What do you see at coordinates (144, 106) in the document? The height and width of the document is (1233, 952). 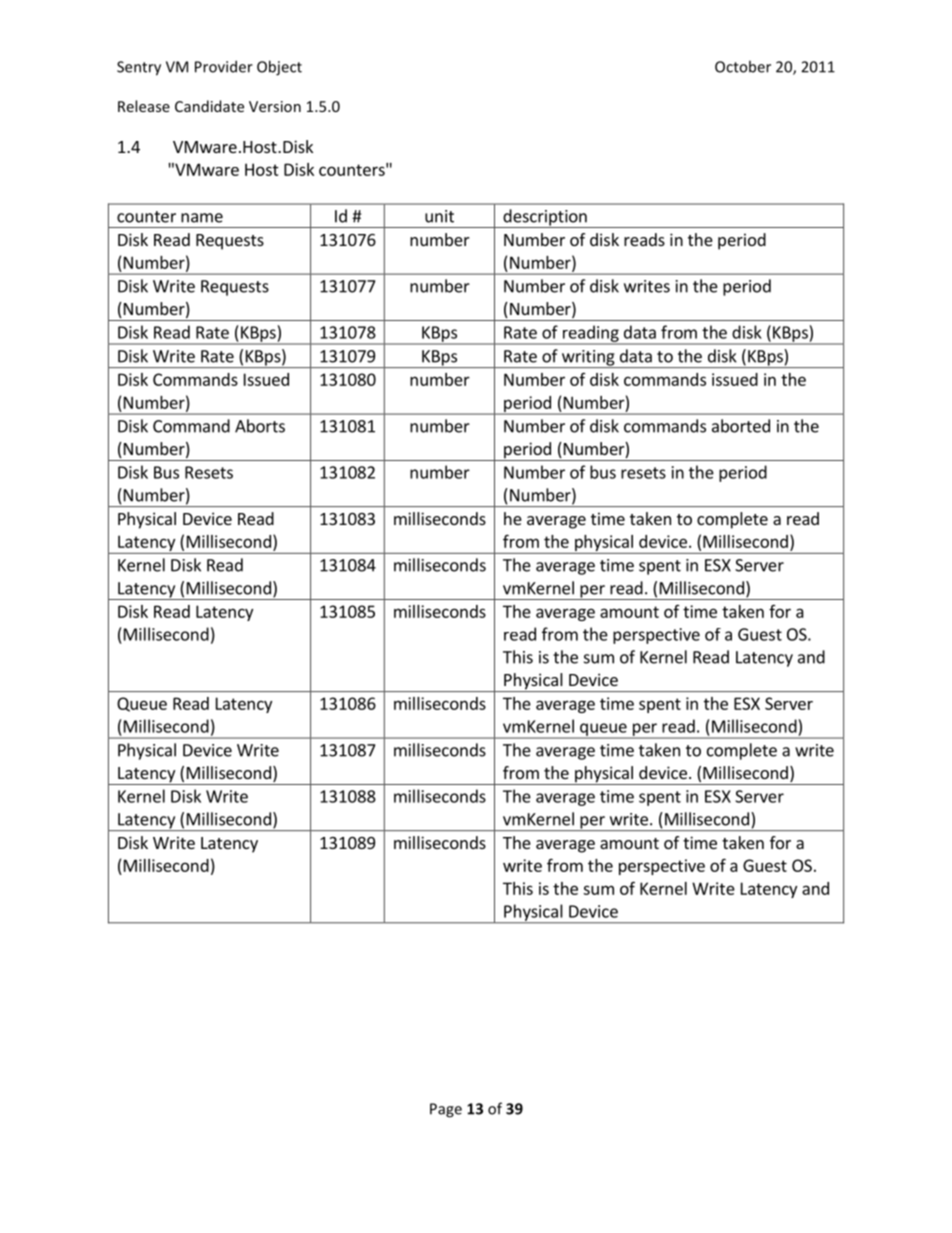 I see `Release` at bounding box center [144, 106].
